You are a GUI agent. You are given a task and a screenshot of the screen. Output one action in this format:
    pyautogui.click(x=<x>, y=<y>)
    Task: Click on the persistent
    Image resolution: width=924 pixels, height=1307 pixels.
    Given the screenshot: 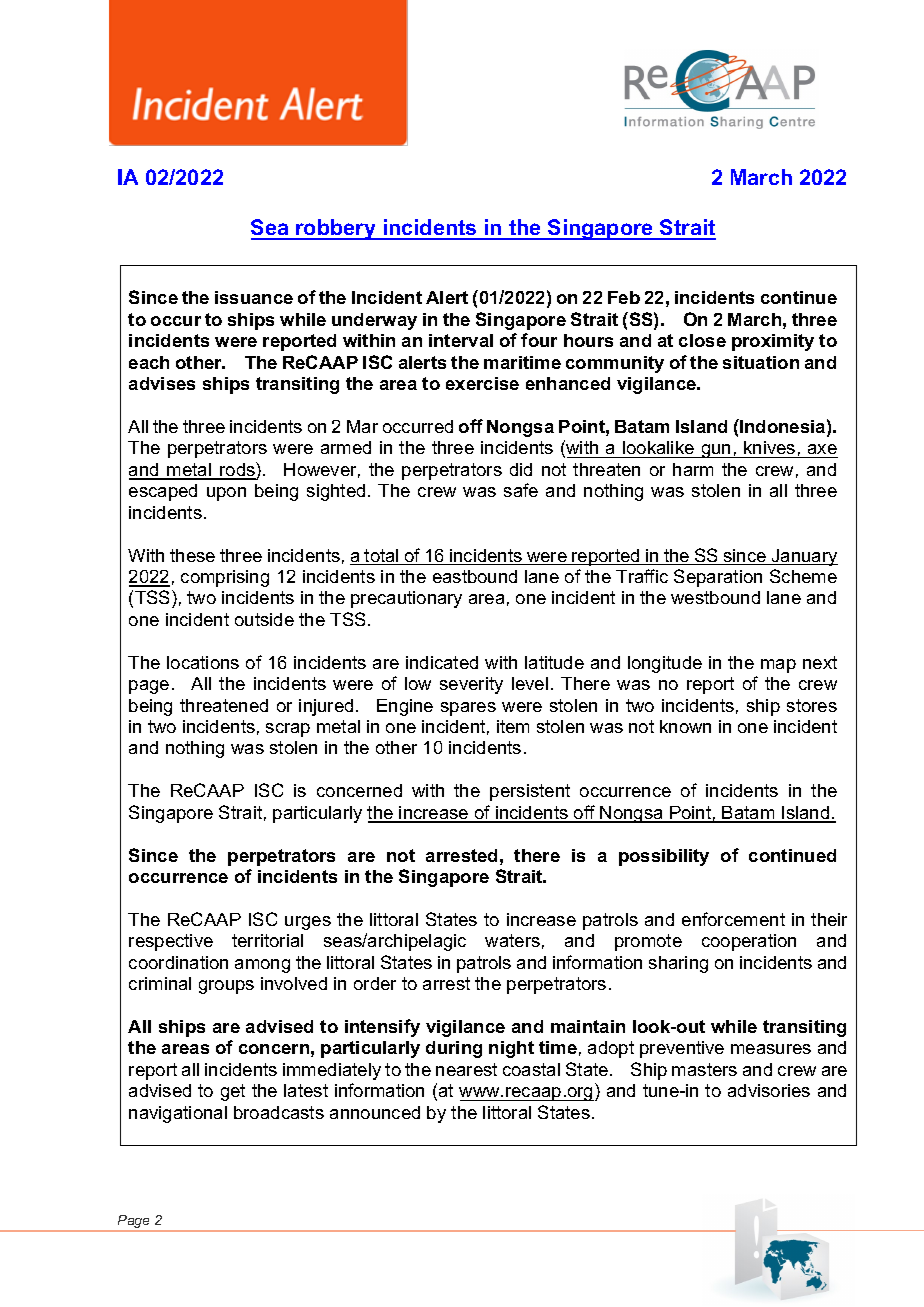 What is the action you would take?
    pyautogui.click(x=530, y=792)
